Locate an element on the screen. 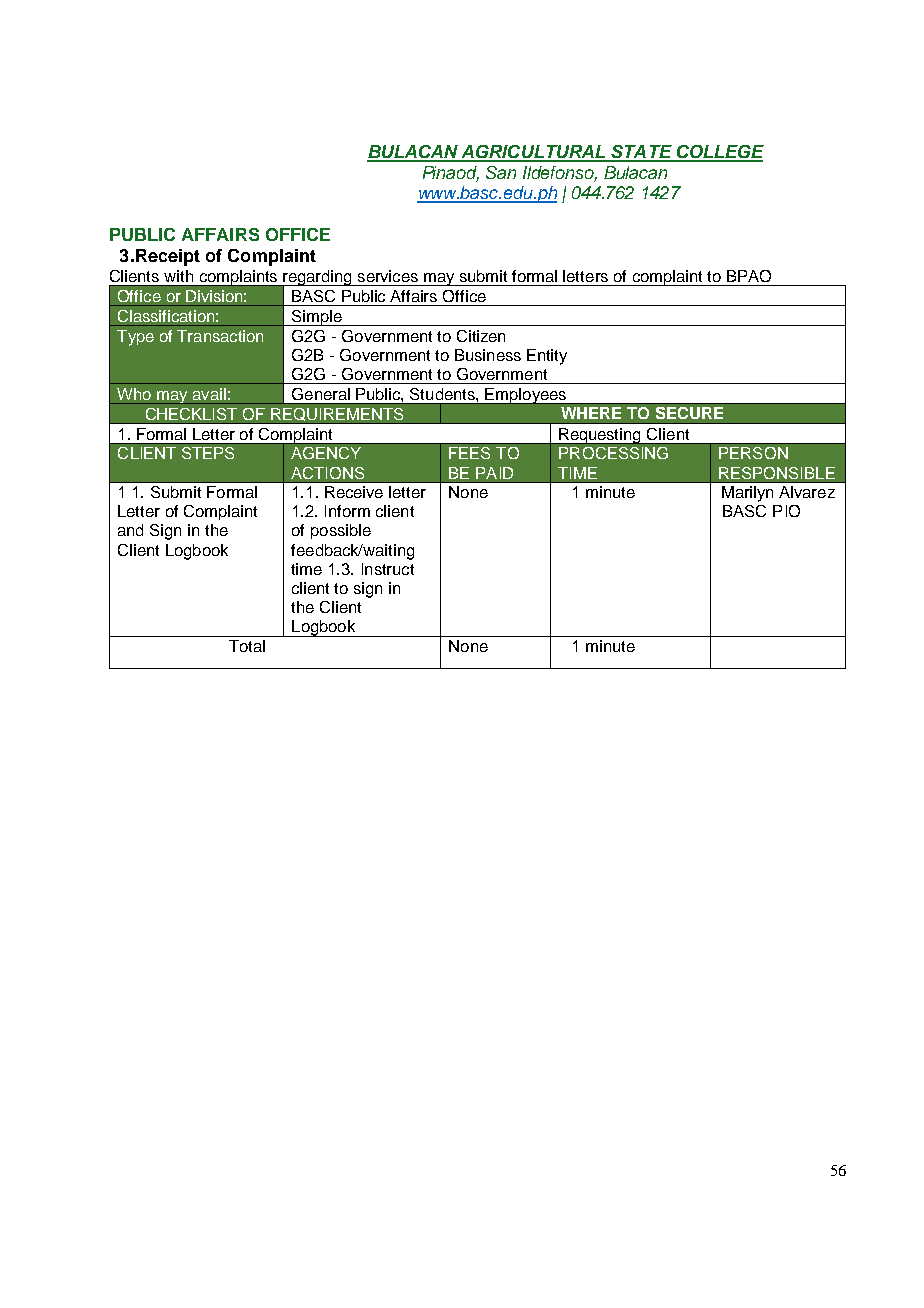 The width and height of the screenshot is (924, 1308). Total is located at coordinates (247, 646).
